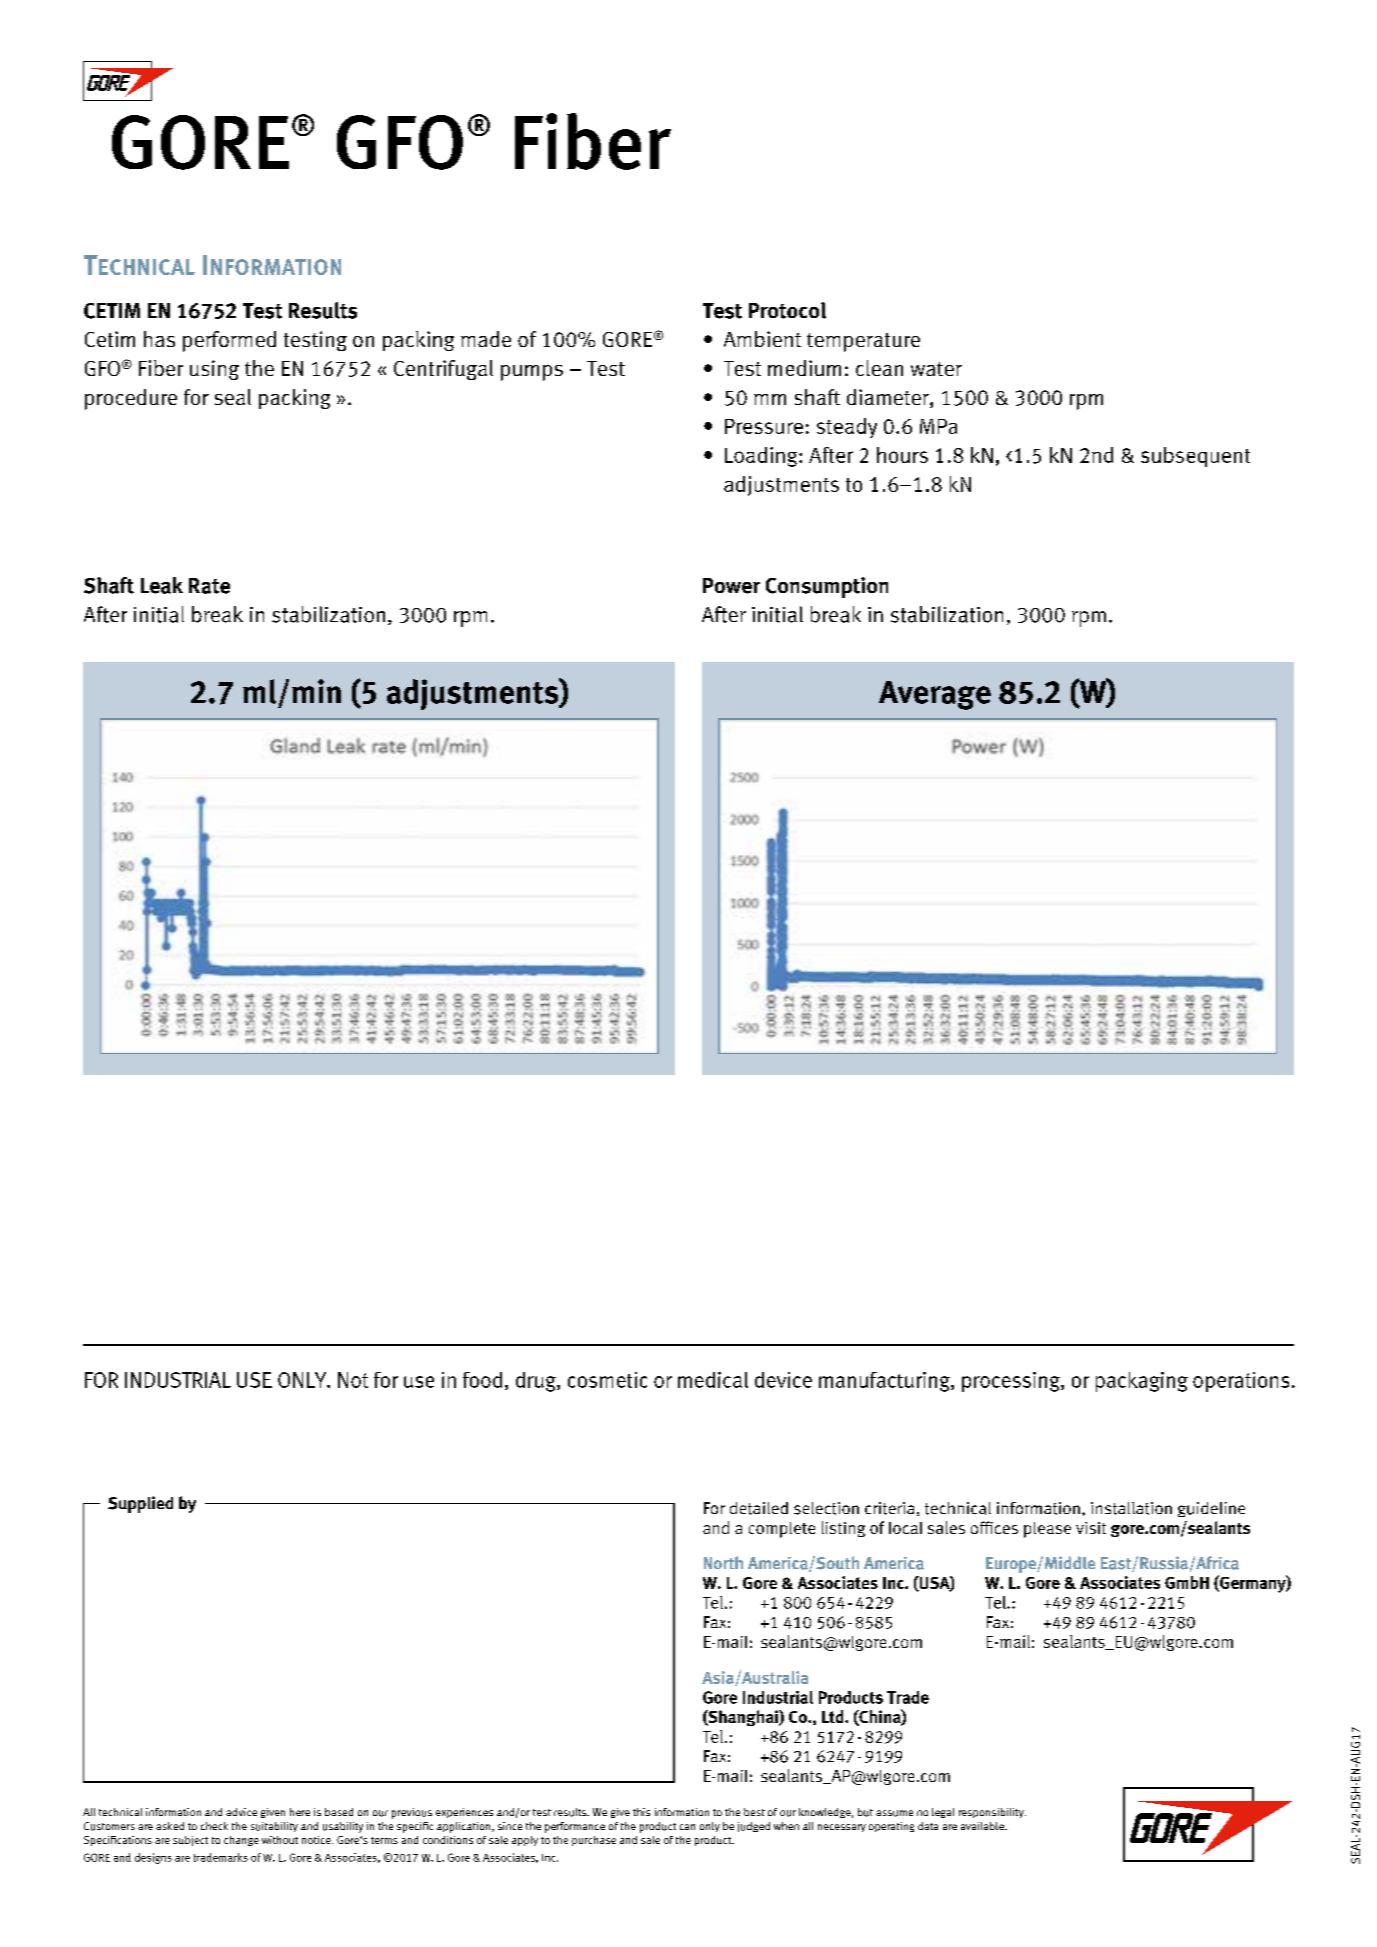 This page has height=1947, width=1377. What do you see at coordinates (241, 1812) in the page?
I see `advice` at bounding box center [241, 1812].
